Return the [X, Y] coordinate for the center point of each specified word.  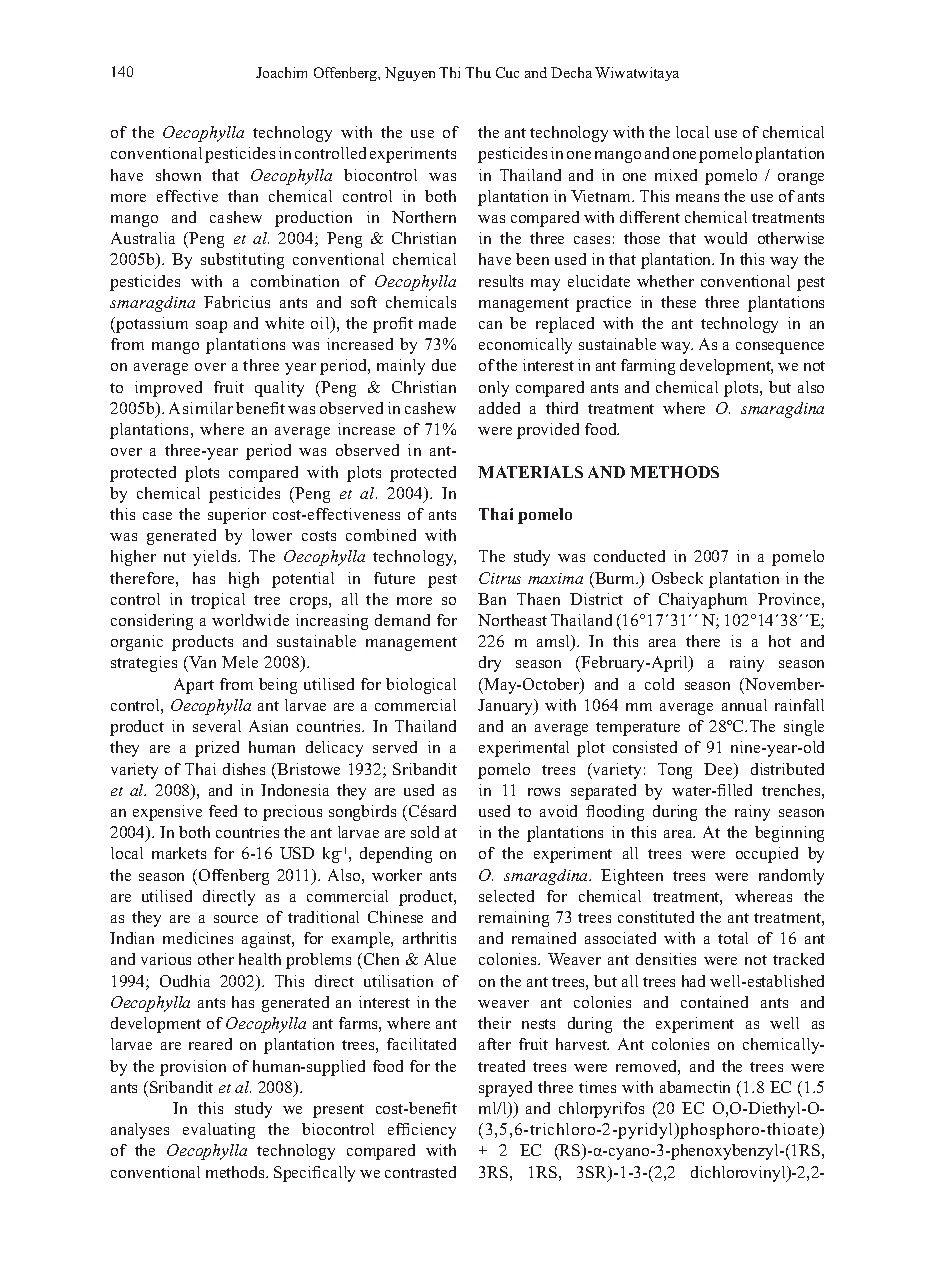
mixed [676, 175]
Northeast [512, 620]
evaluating [219, 1131]
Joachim [281, 72]
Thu [478, 72]
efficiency [422, 1131]
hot [780, 641]
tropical [218, 601]
